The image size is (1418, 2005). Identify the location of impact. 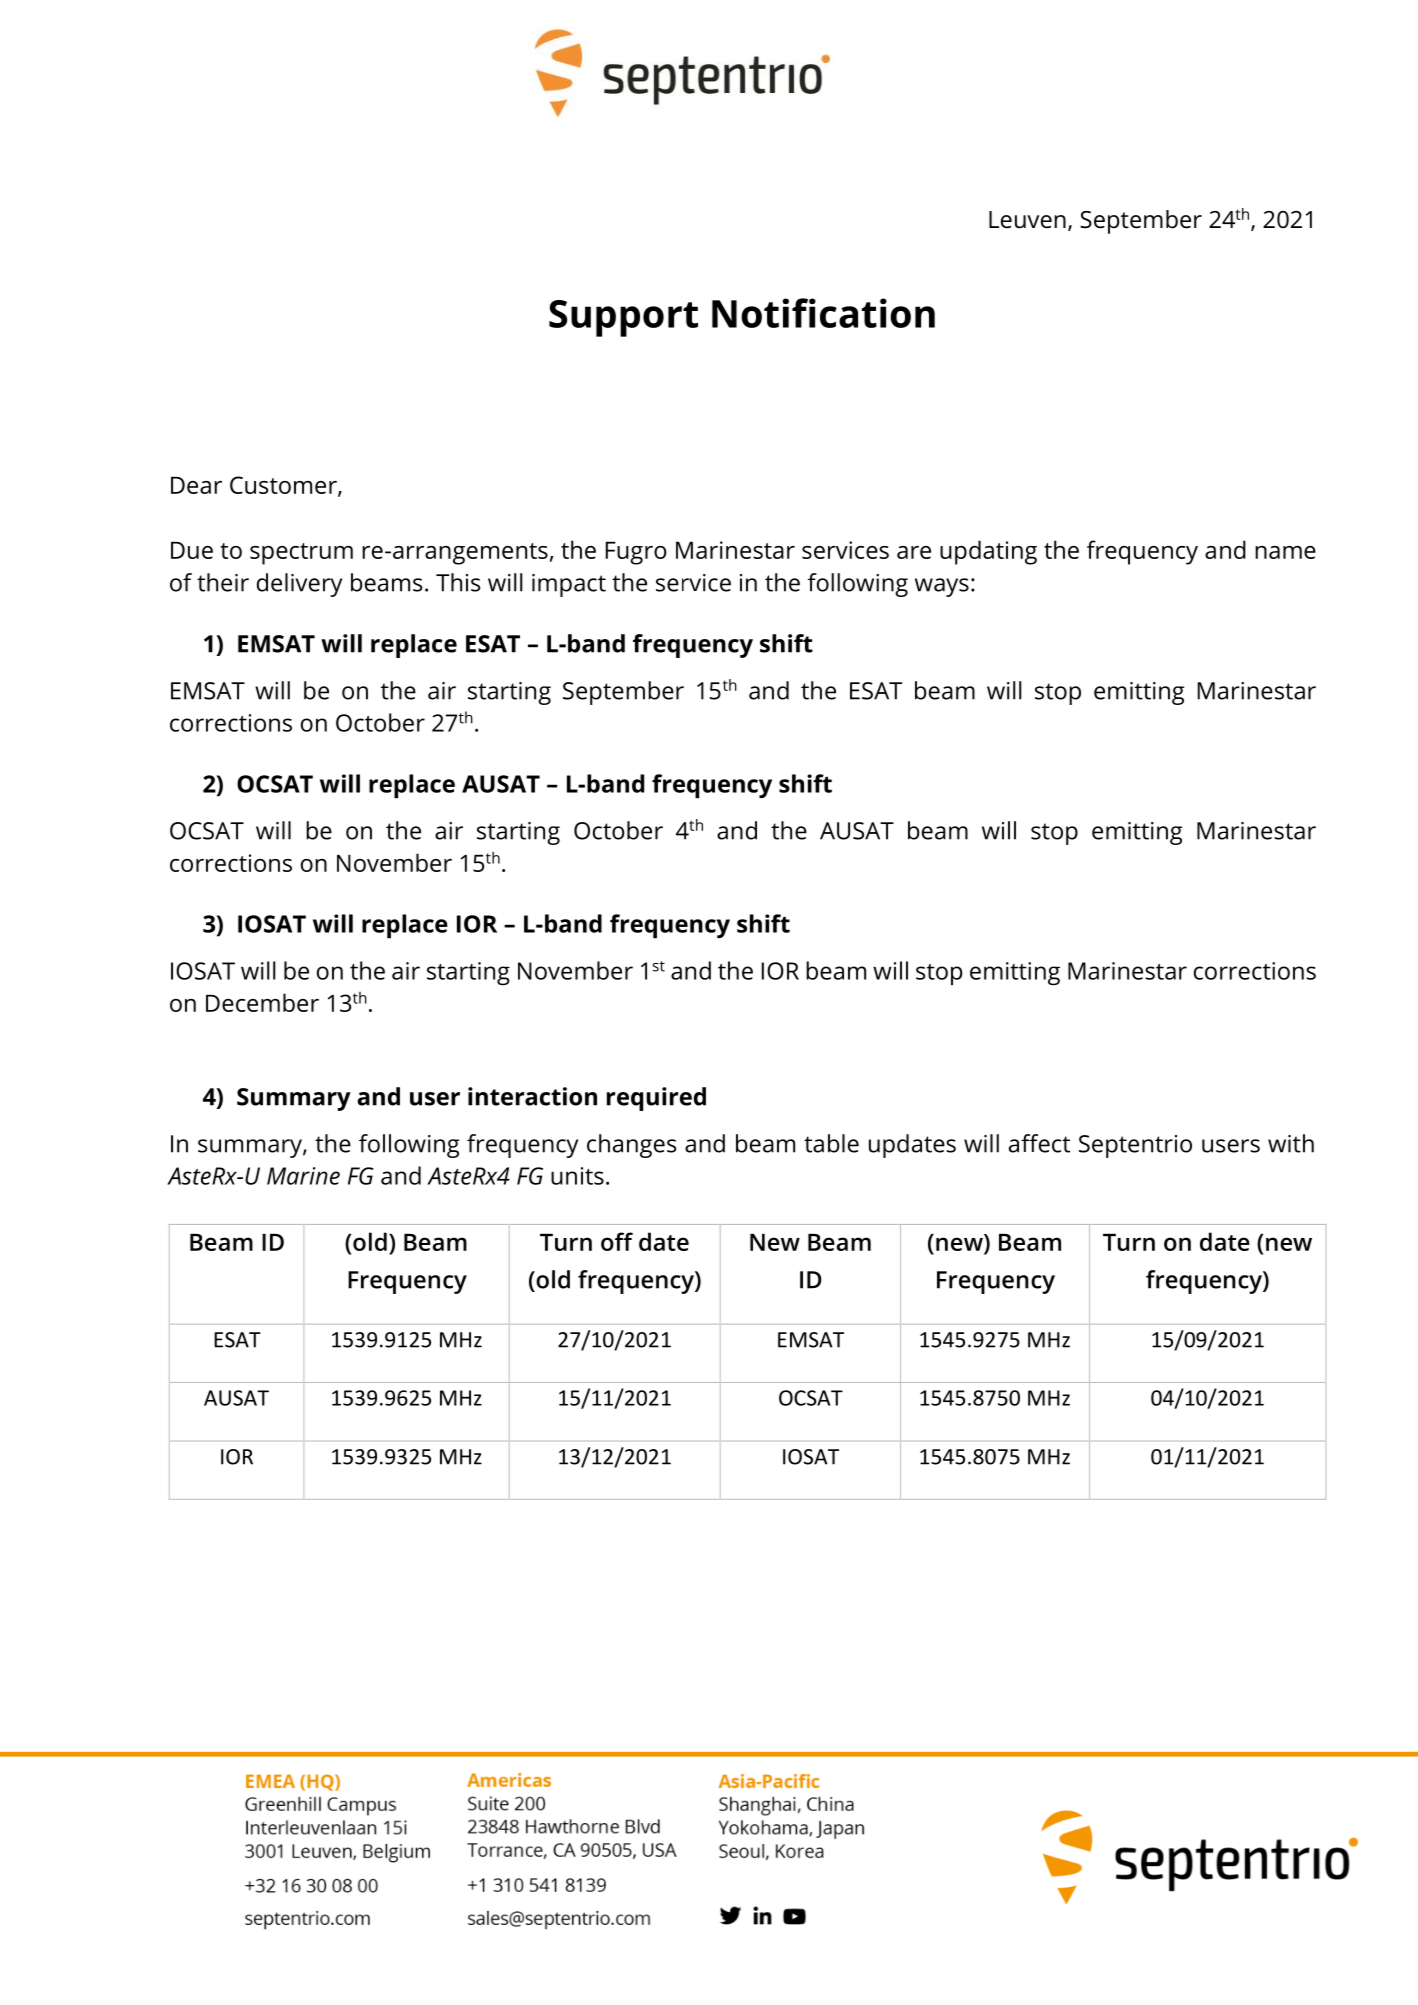
(569, 585).
